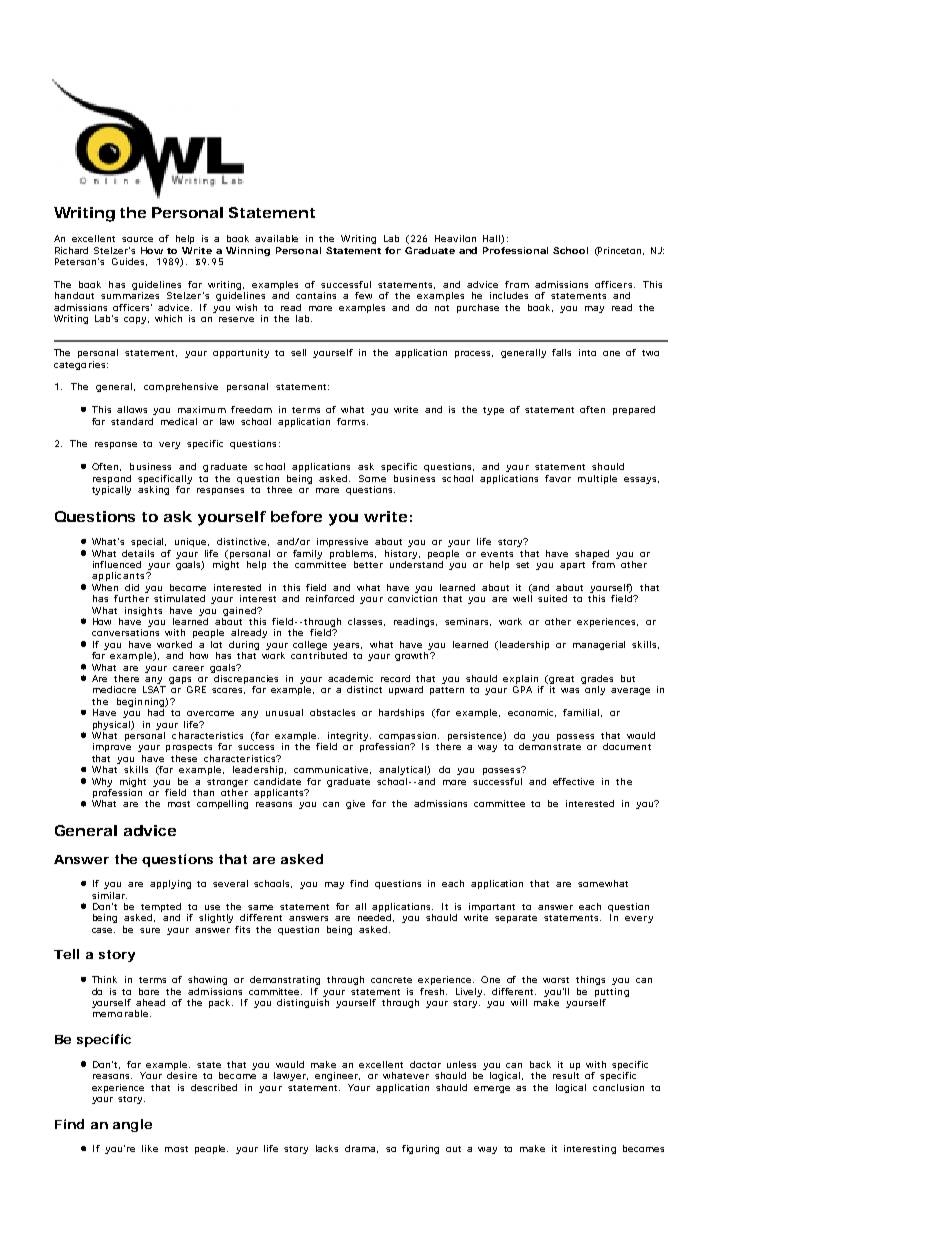  What do you see at coordinates (129, 262) in the document?
I see `Guides` at bounding box center [129, 262].
